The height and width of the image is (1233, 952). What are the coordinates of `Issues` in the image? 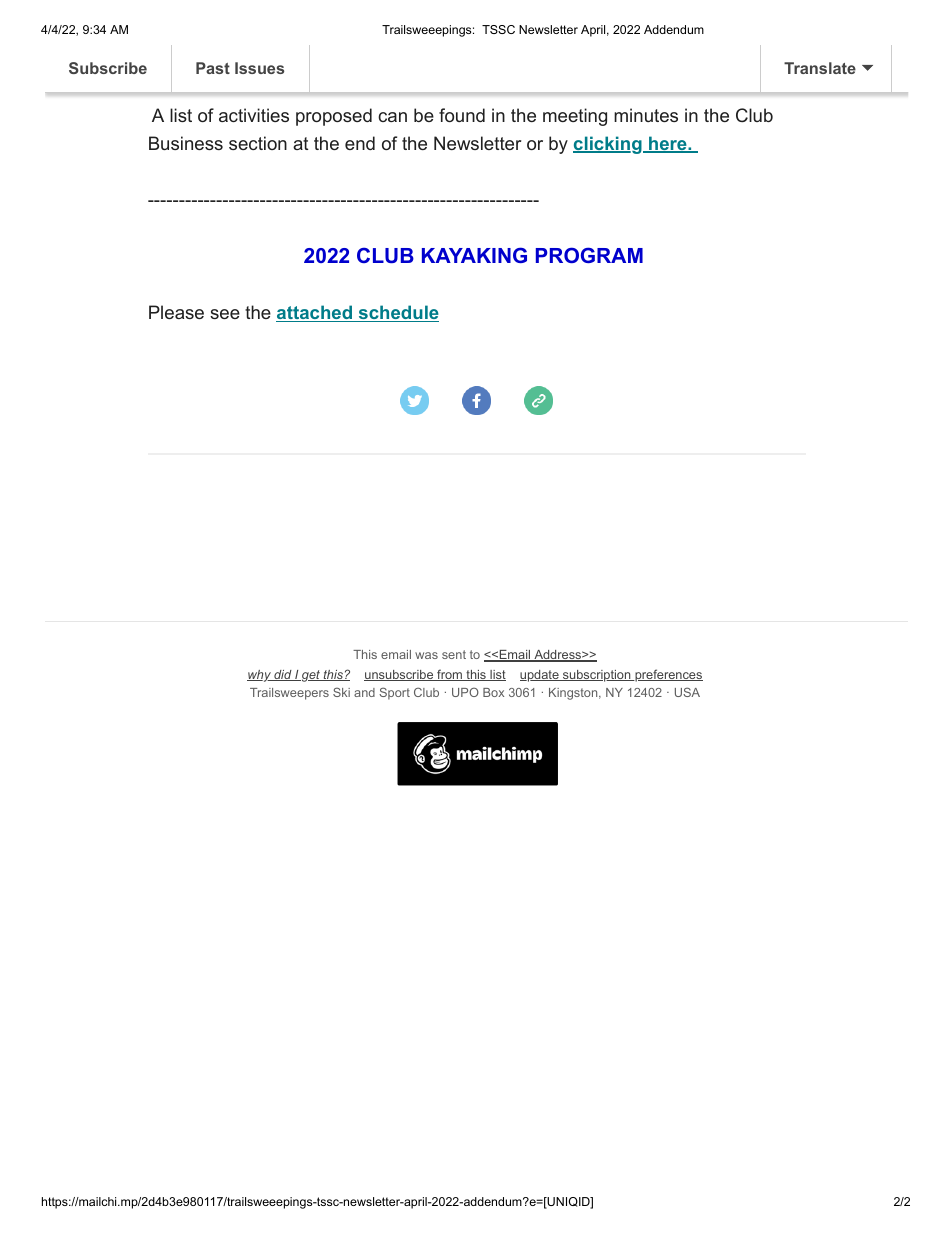 It's located at (259, 68).
